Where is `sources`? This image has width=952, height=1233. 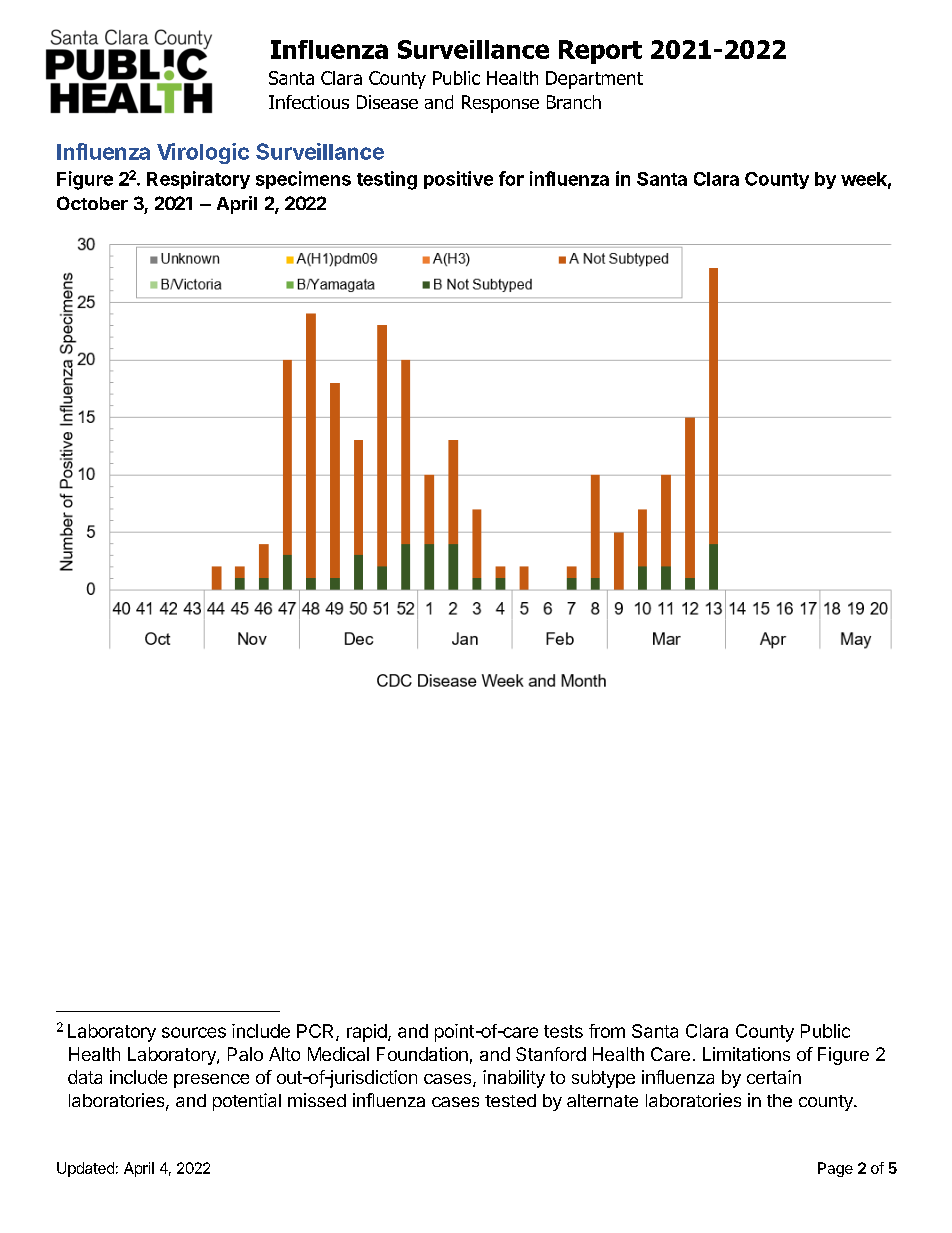
sources is located at coordinates (194, 1032).
